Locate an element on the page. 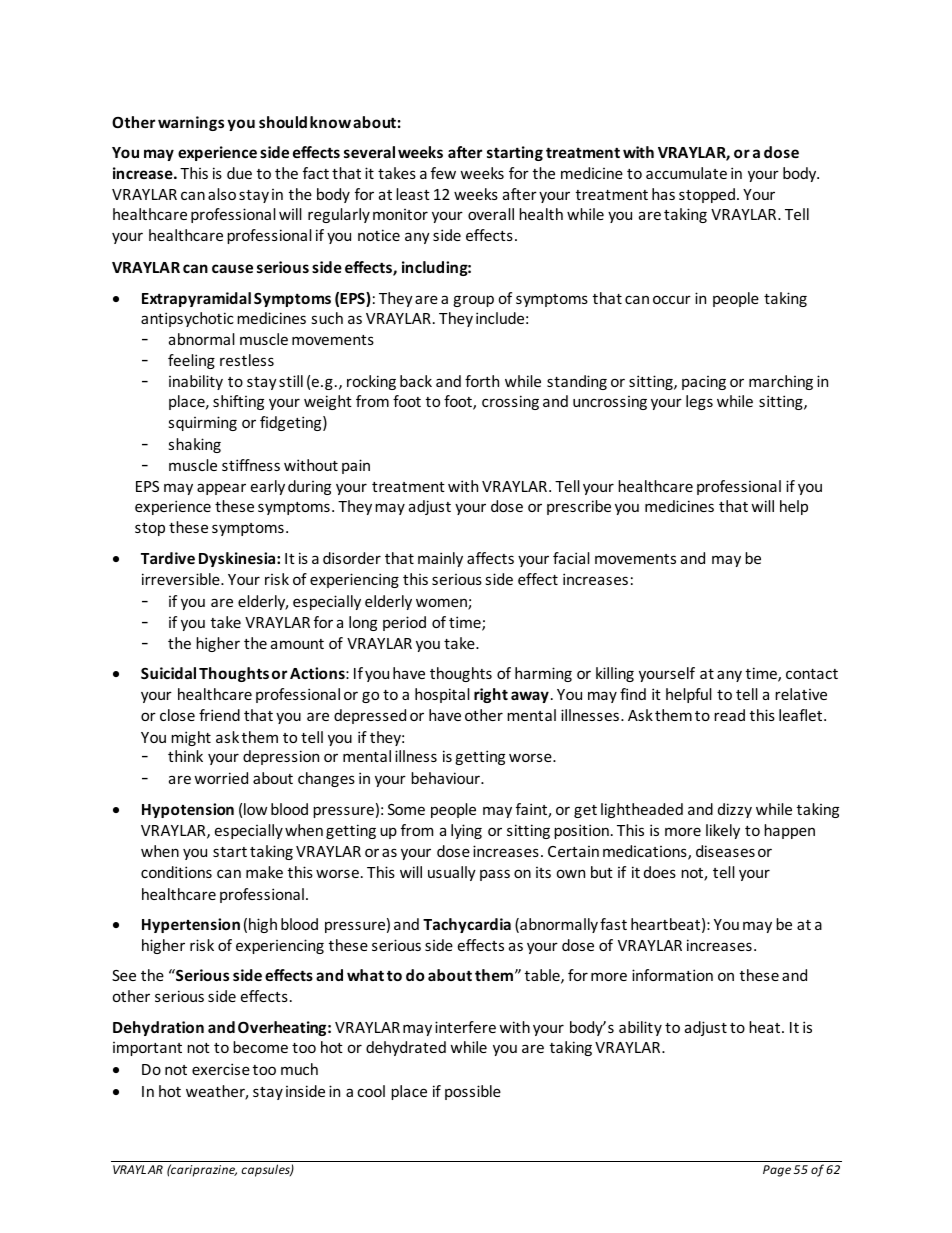 The height and width of the document is (1233, 952). few is located at coordinates (443, 173).
